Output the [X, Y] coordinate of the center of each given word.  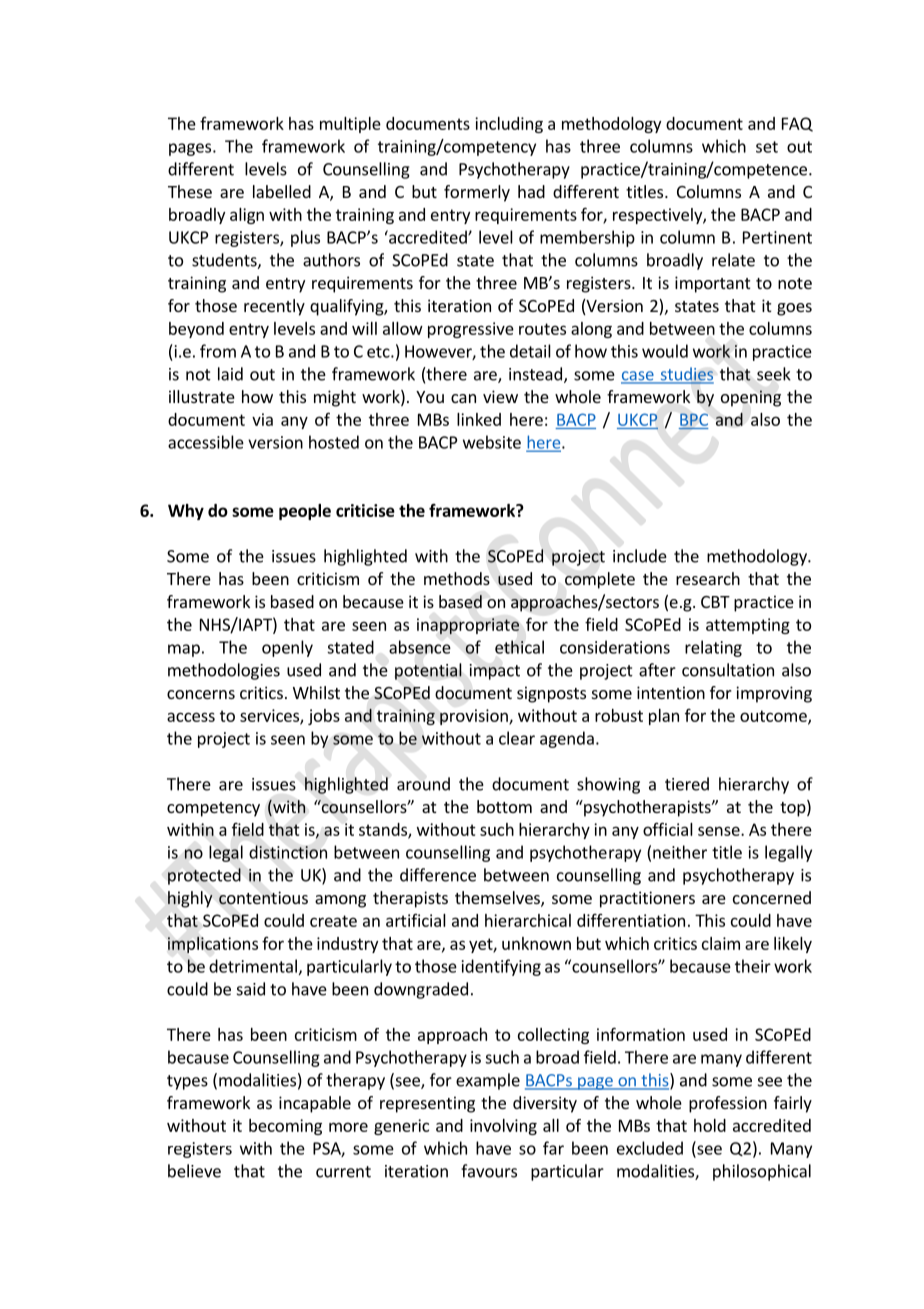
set [767, 147]
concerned [772, 897]
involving [503, 1127]
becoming [285, 1127]
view [500, 396]
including [509, 125]
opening [751, 398]
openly [287, 648]
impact [495, 672]
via [262, 419]
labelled [282, 191]
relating [713, 648]
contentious [263, 898]
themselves [498, 899]
